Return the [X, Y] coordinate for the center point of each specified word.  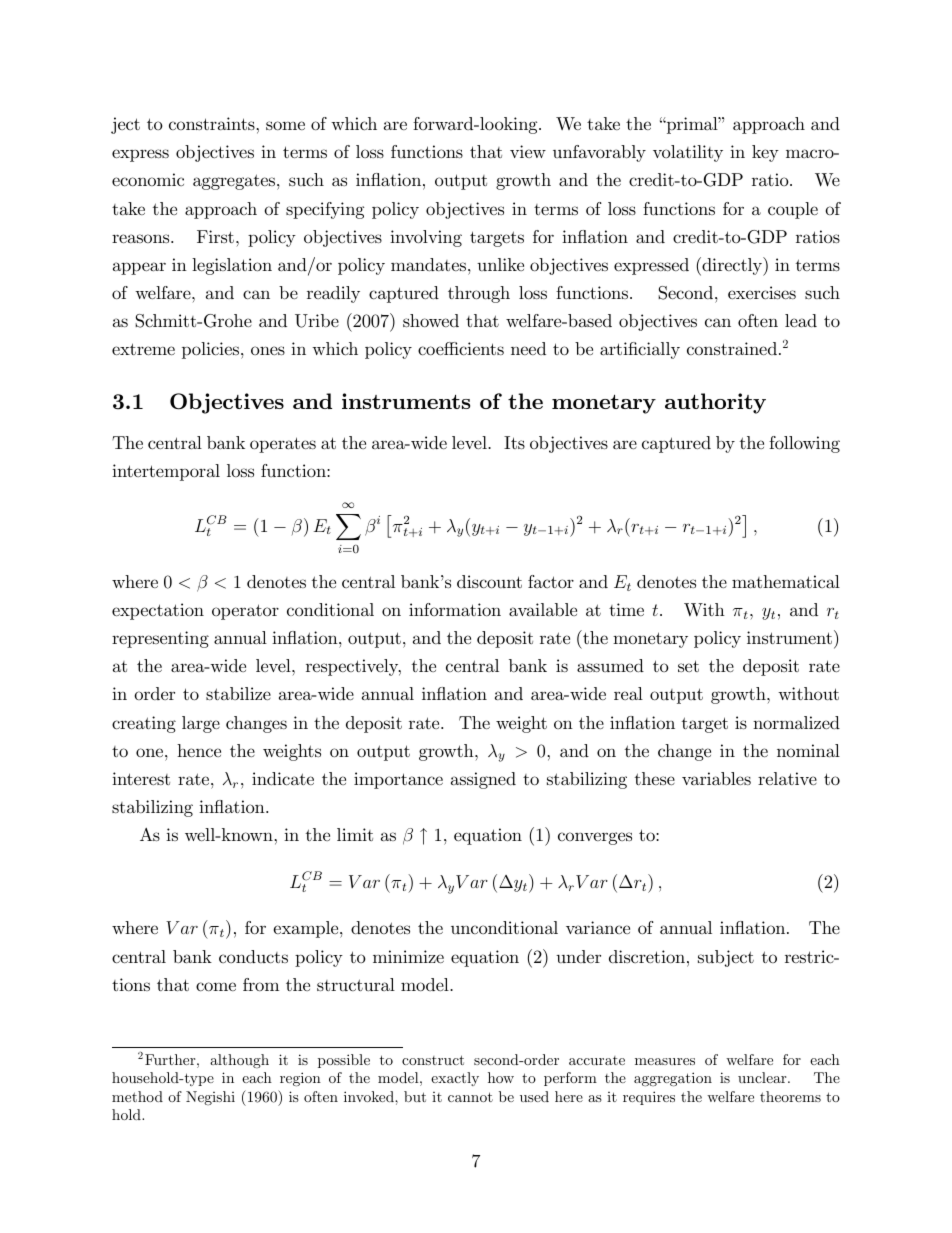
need [528, 348]
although [239, 1061]
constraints [213, 123]
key [765, 153]
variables [716, 778]
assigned [483, 780]
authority [715, 403]
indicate [283, 779]
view [528, 151]
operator [245, 612]
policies [210, 350]
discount [489, 582]
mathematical [786, 581]
